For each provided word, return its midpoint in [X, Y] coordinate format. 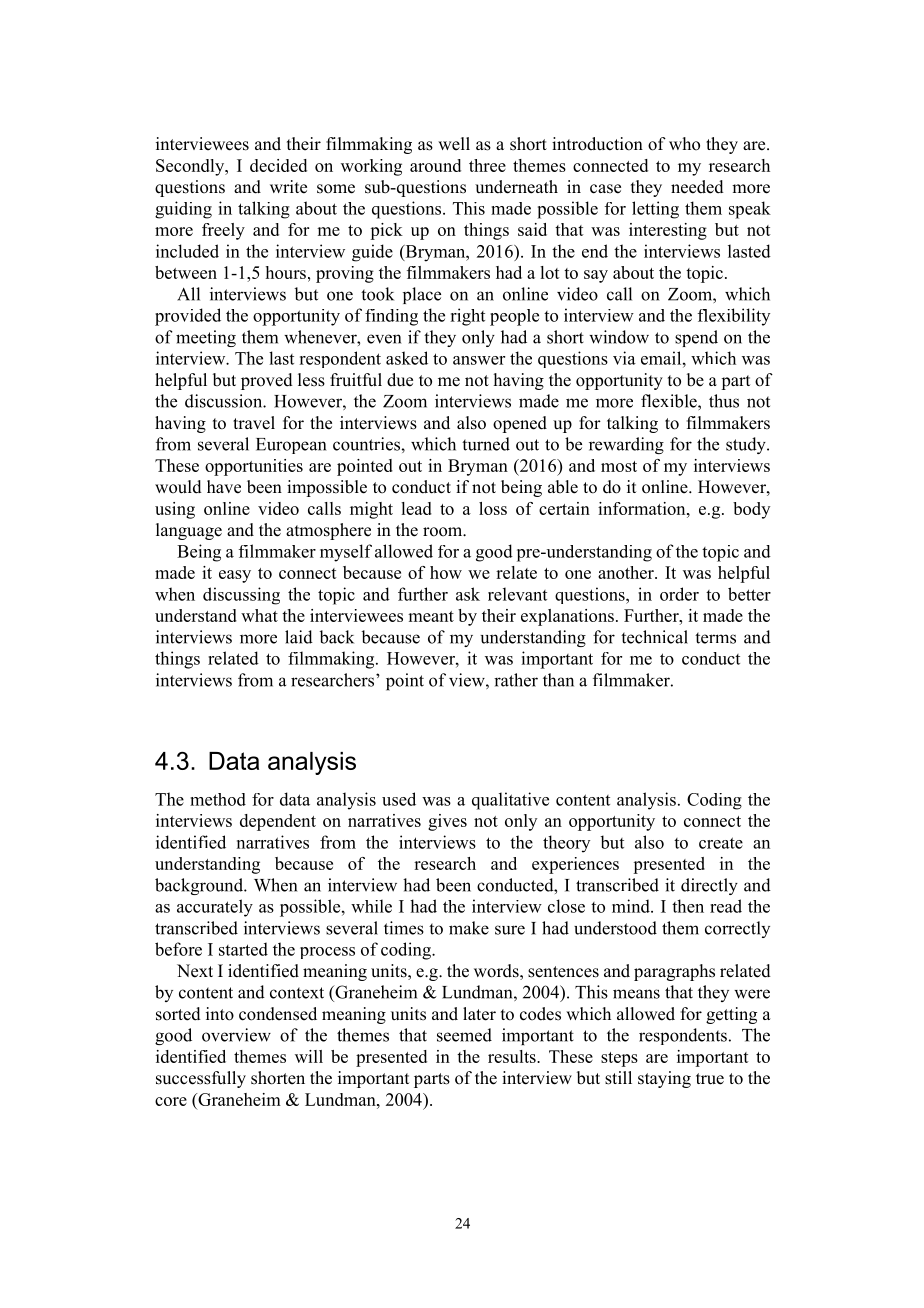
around [435, 165]
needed [697, 187]
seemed [464, 1035]
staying [664, 1079]
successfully [201, 1079]
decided [278, 165]
